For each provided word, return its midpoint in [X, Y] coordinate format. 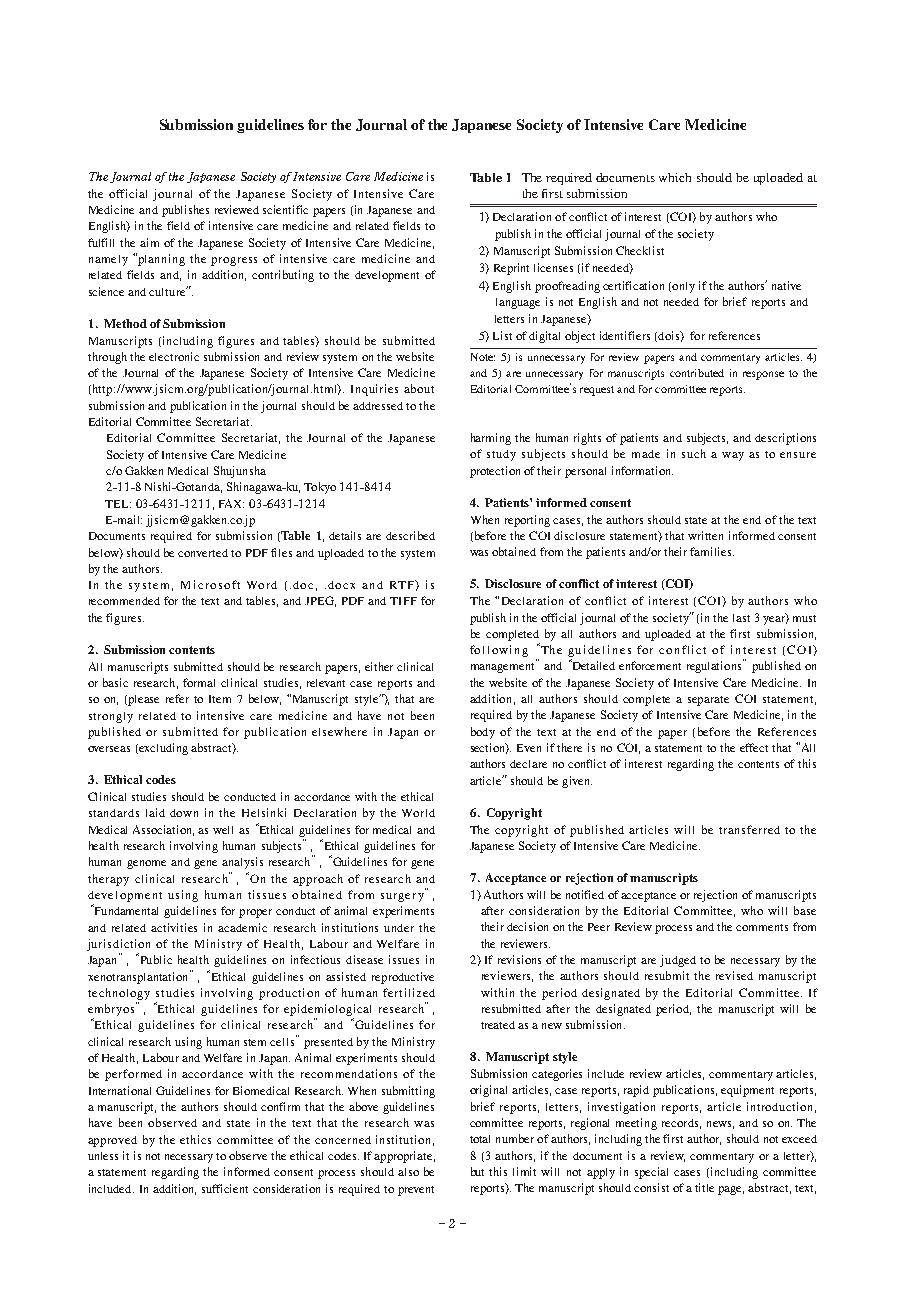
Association [163, 830]
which [675, 177]
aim [149, 242]
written [705, 535]
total [480, 1139]
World [418, 813]
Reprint [511, 269]
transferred [749, 829]
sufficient [225, 1188]
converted [203, 553]
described [410, 535]
